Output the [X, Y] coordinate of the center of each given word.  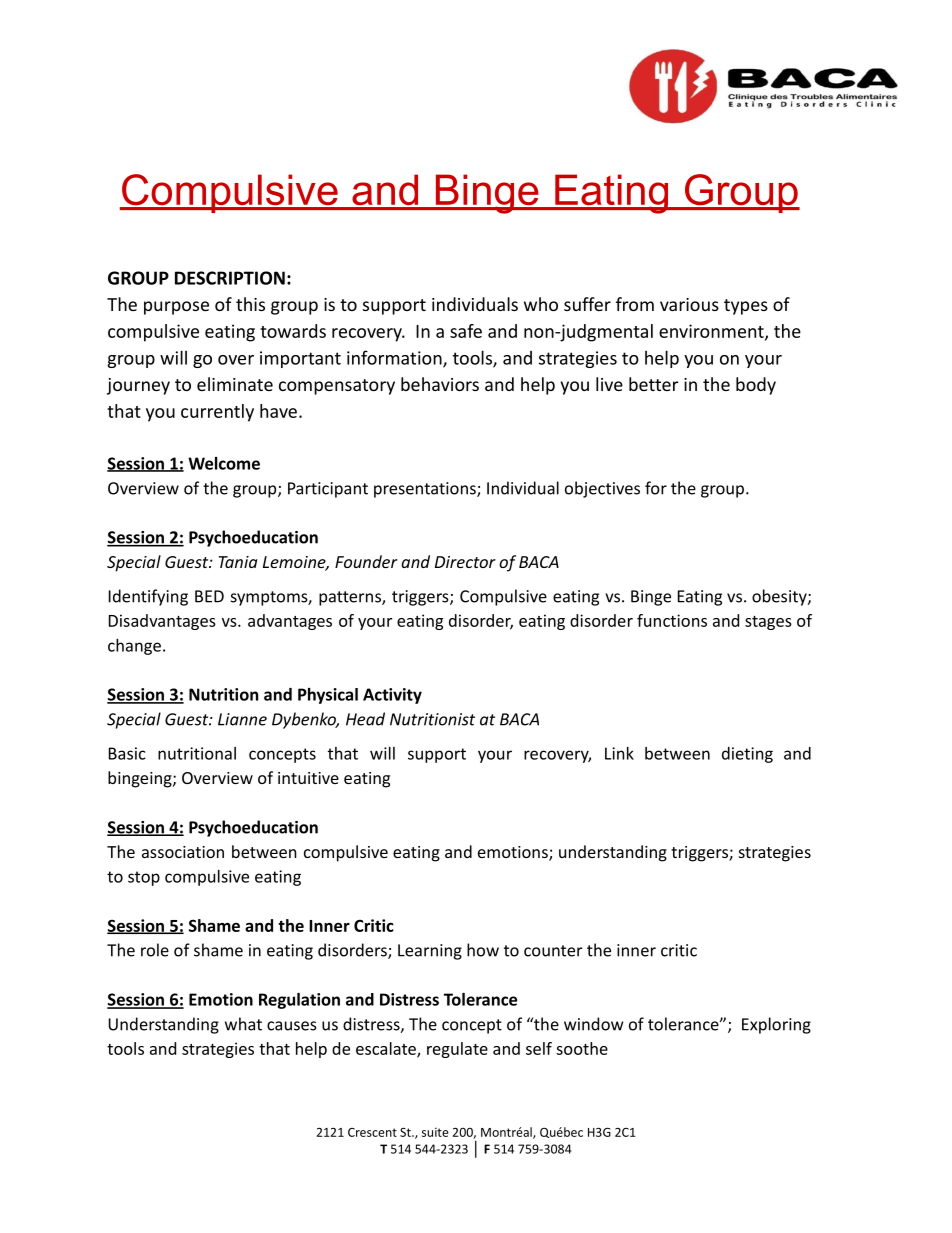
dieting [747, 755]
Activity [392, 696]
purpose [176, 308]
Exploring [776, 1025]
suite [435, 1132]
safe [466, 331]
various [689, 304]
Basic [127, 753]
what [243, 1024]
